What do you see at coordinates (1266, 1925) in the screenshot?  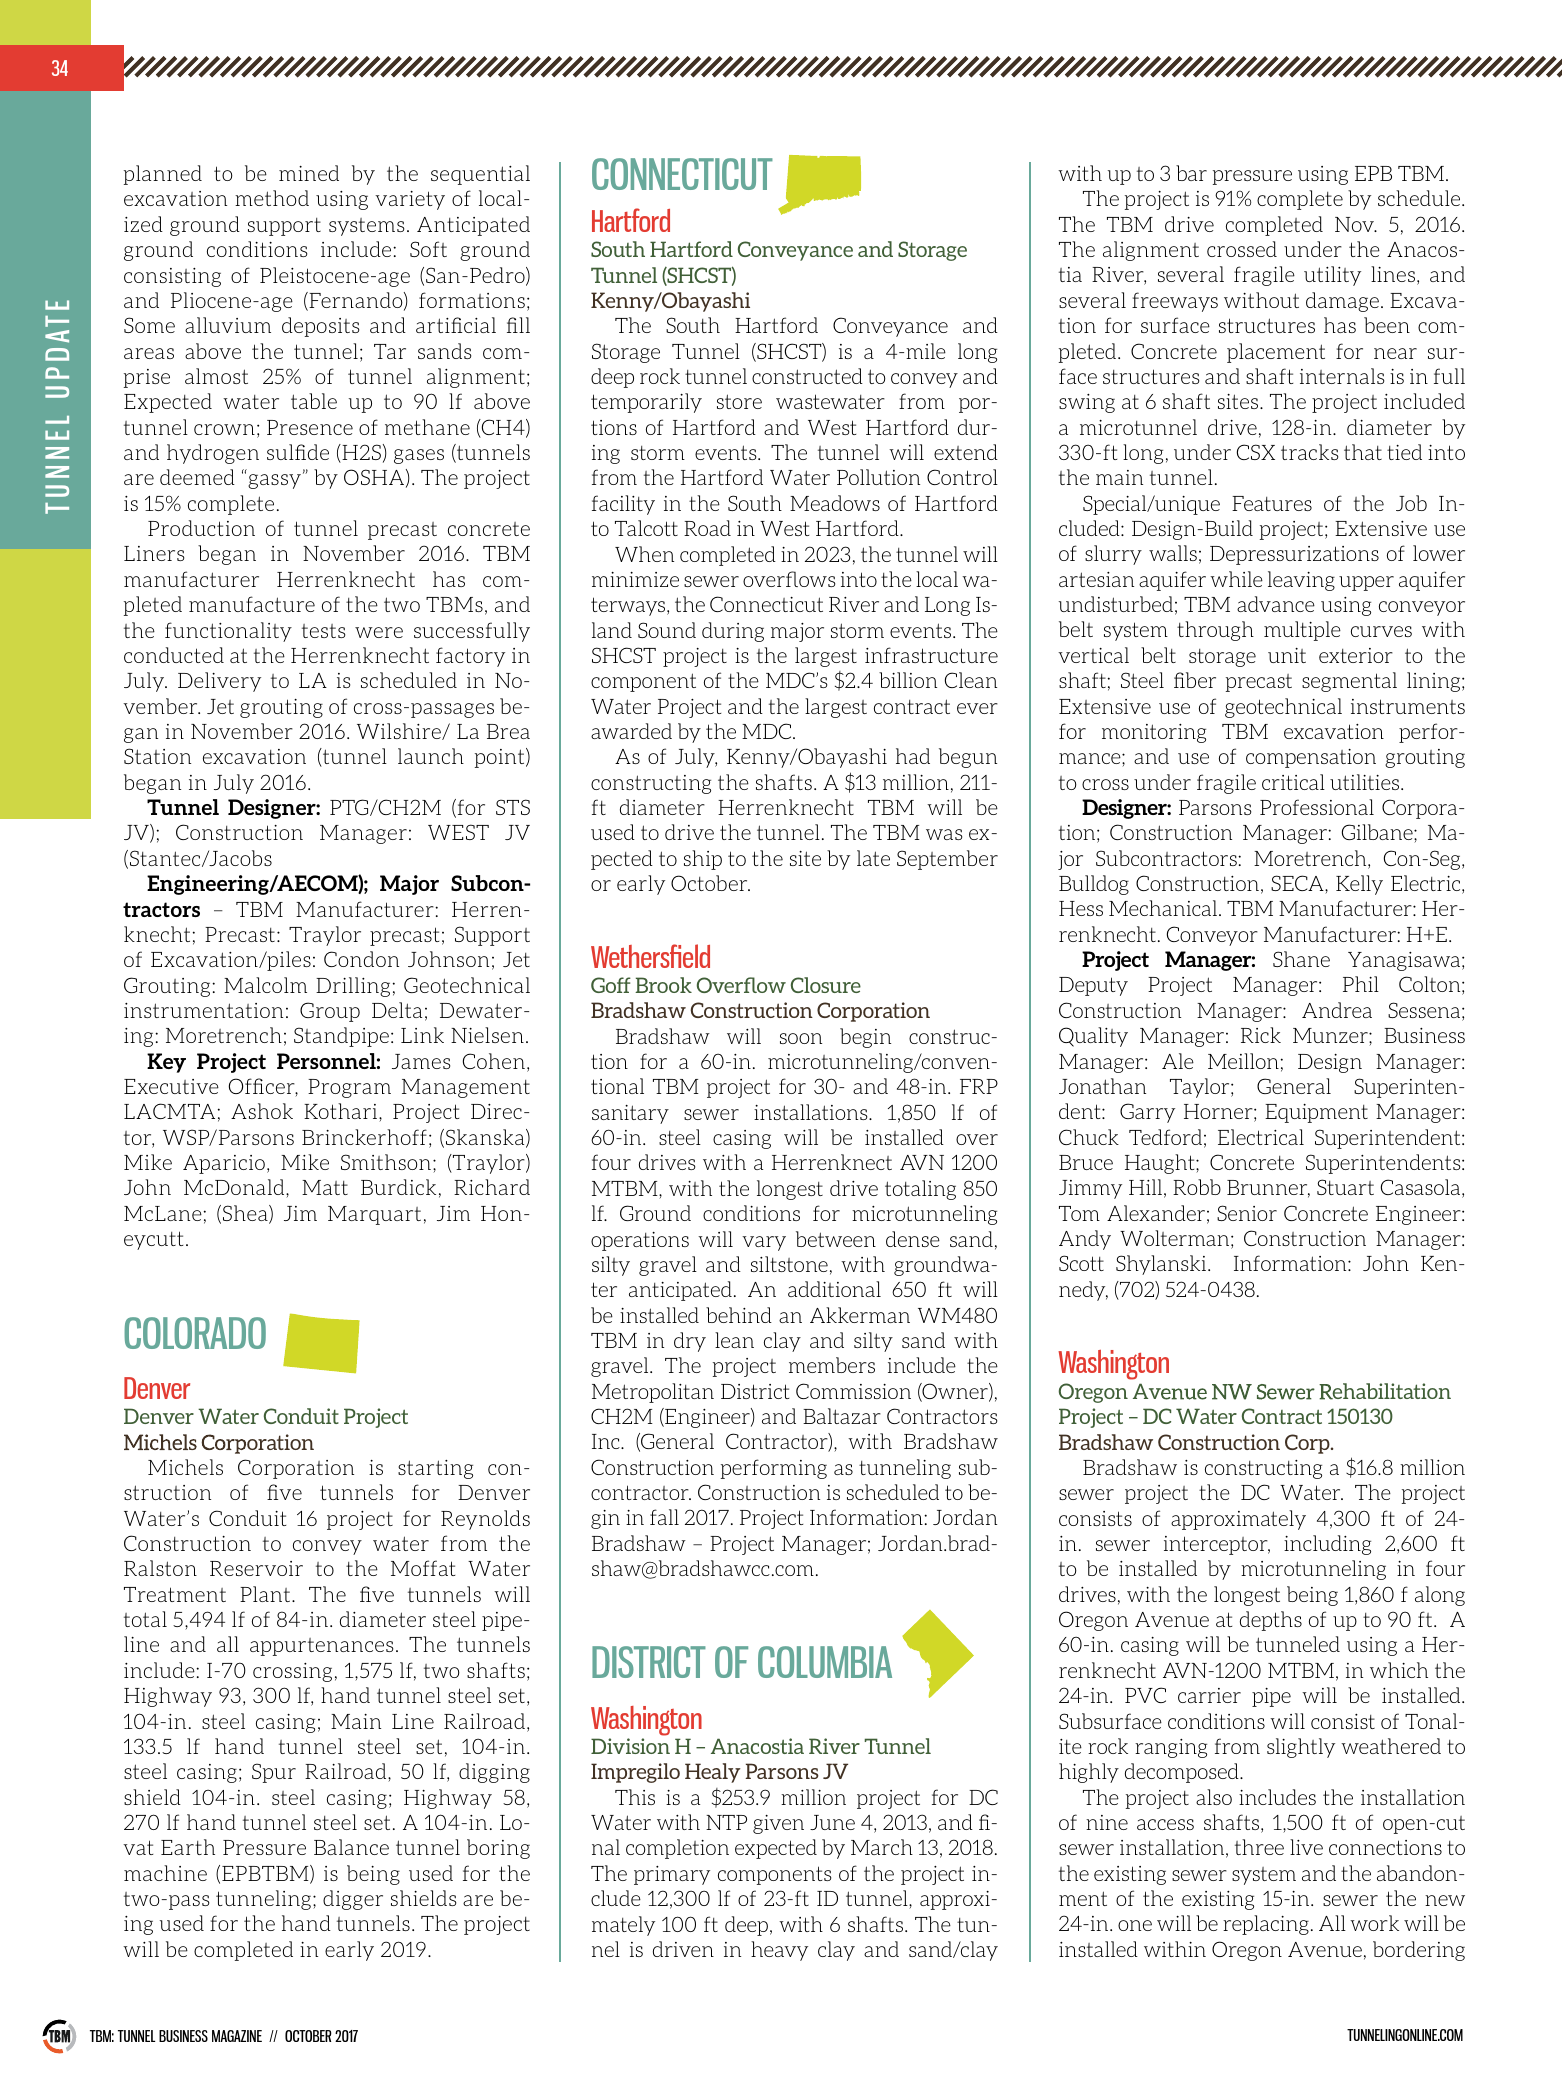 I see `replacing` at bounding box center [1266, 1925].
